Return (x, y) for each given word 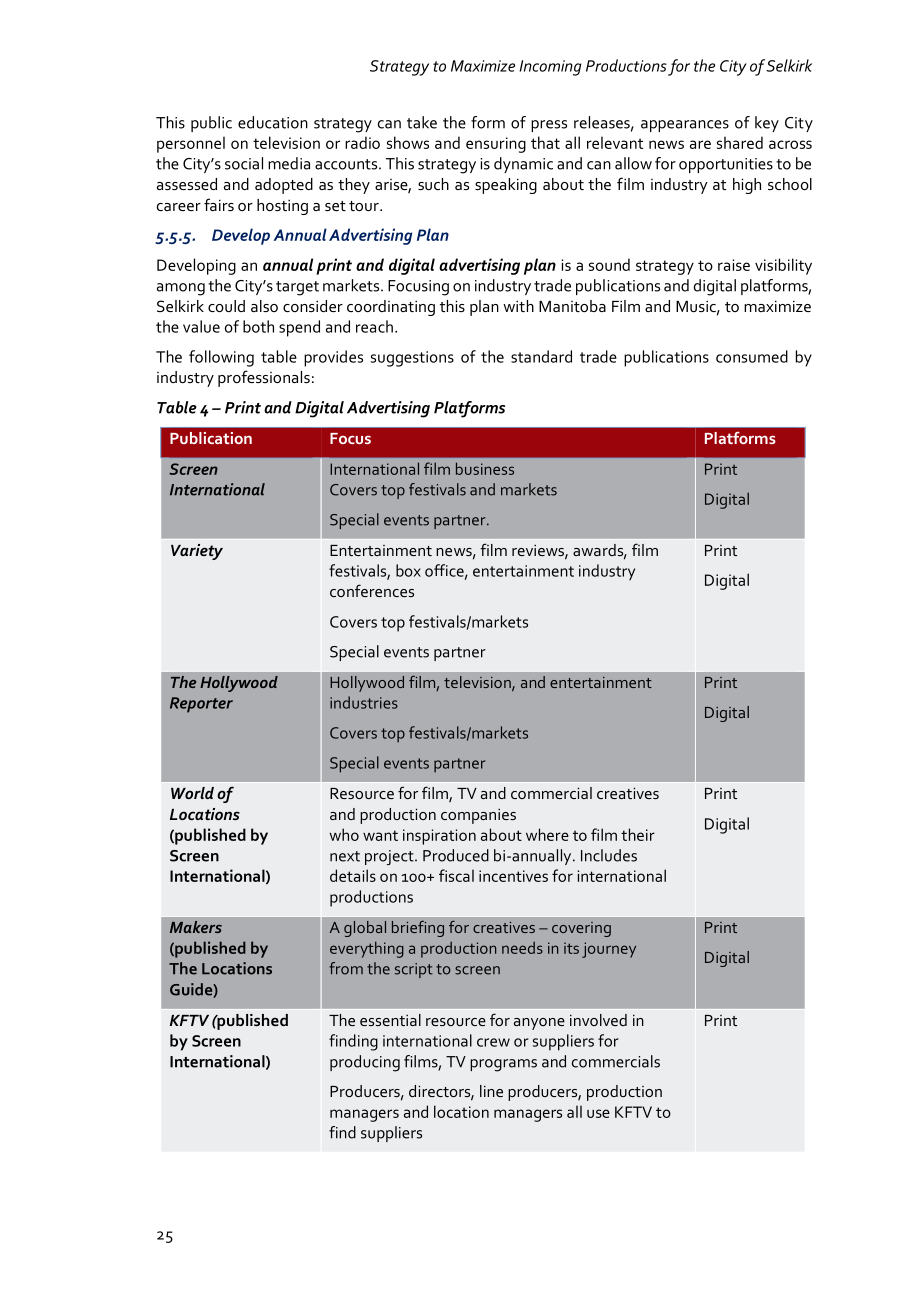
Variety (197, 552)
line (491, 1091)
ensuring (496, 145)
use (598, 1113)
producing (365, 1063)
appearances (685, 126)
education (273, 122)
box (408, 570)
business (485, 468)
